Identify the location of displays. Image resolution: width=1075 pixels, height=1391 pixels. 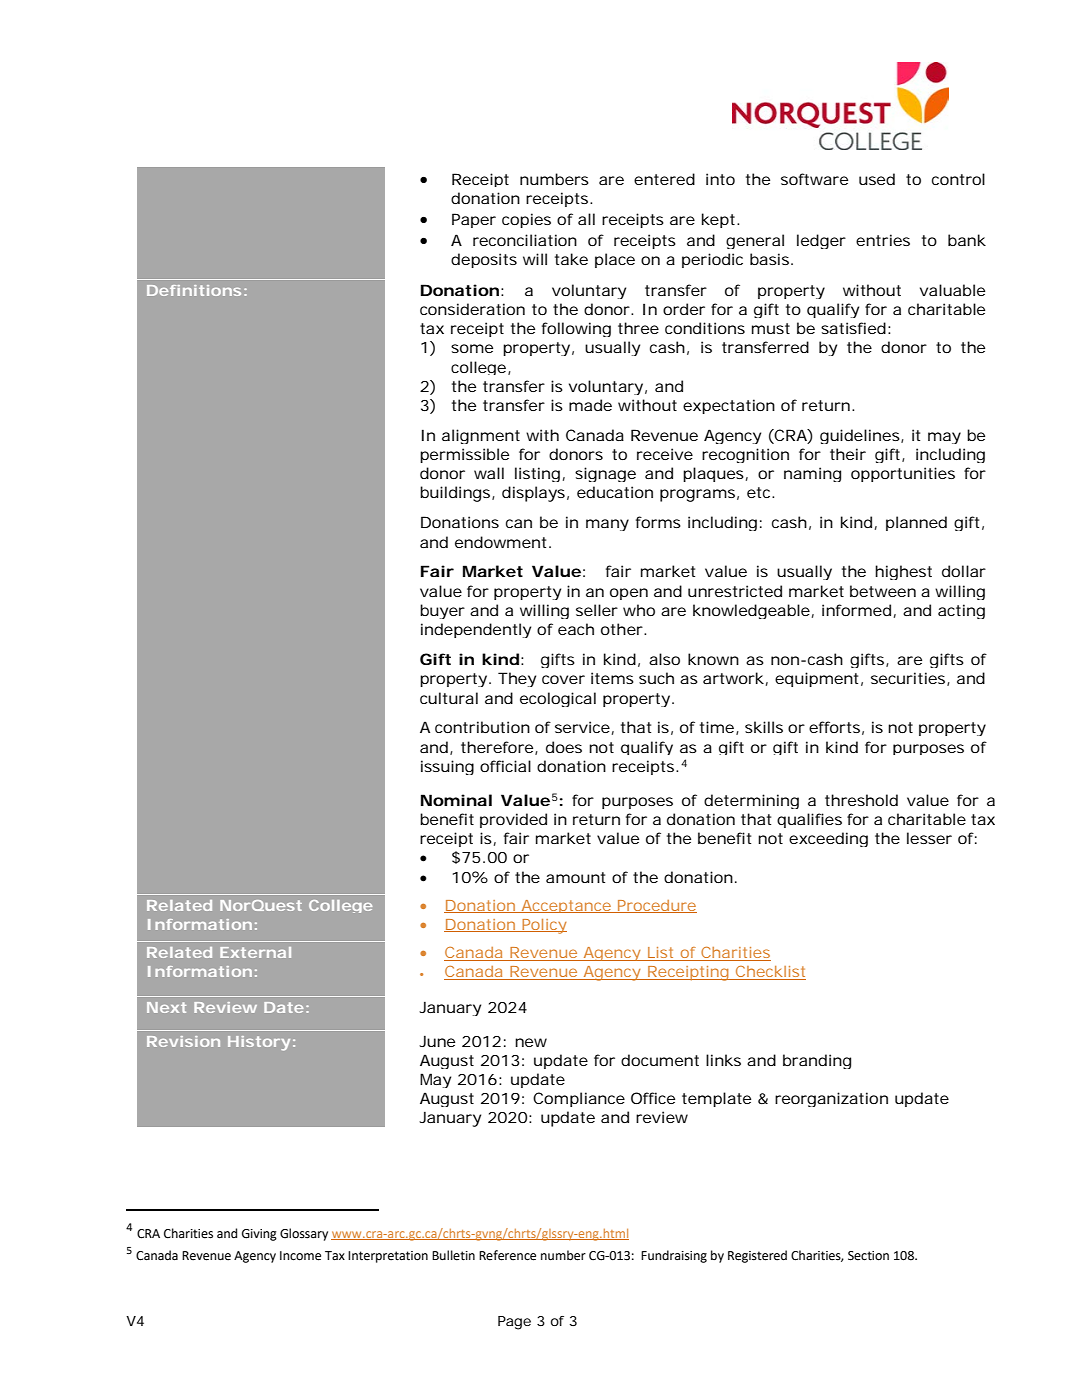
(533, 494).
